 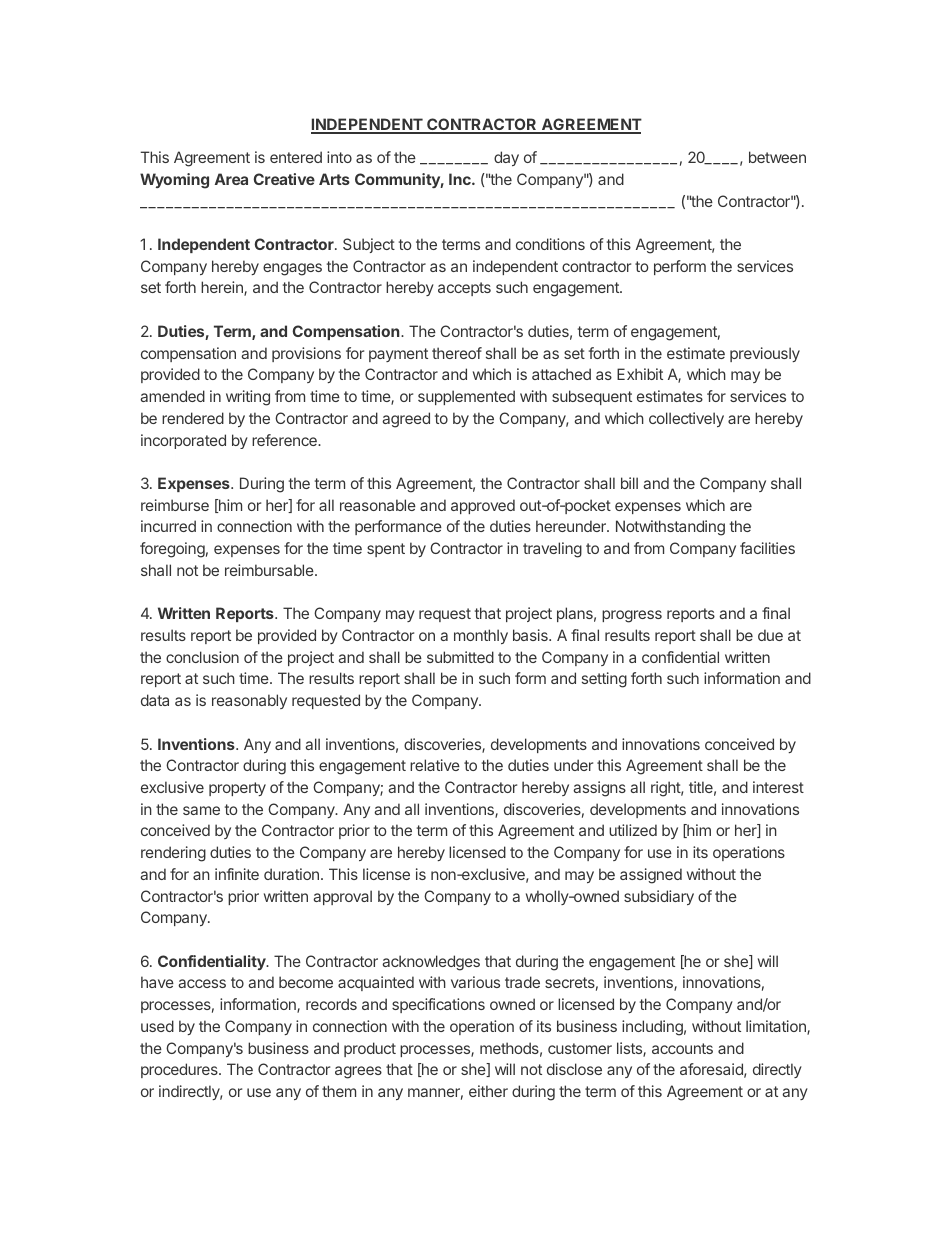 What do you see at coordinates (629, 483) in the screenshot?
I see `bill` at bounding box center [629, 483].
